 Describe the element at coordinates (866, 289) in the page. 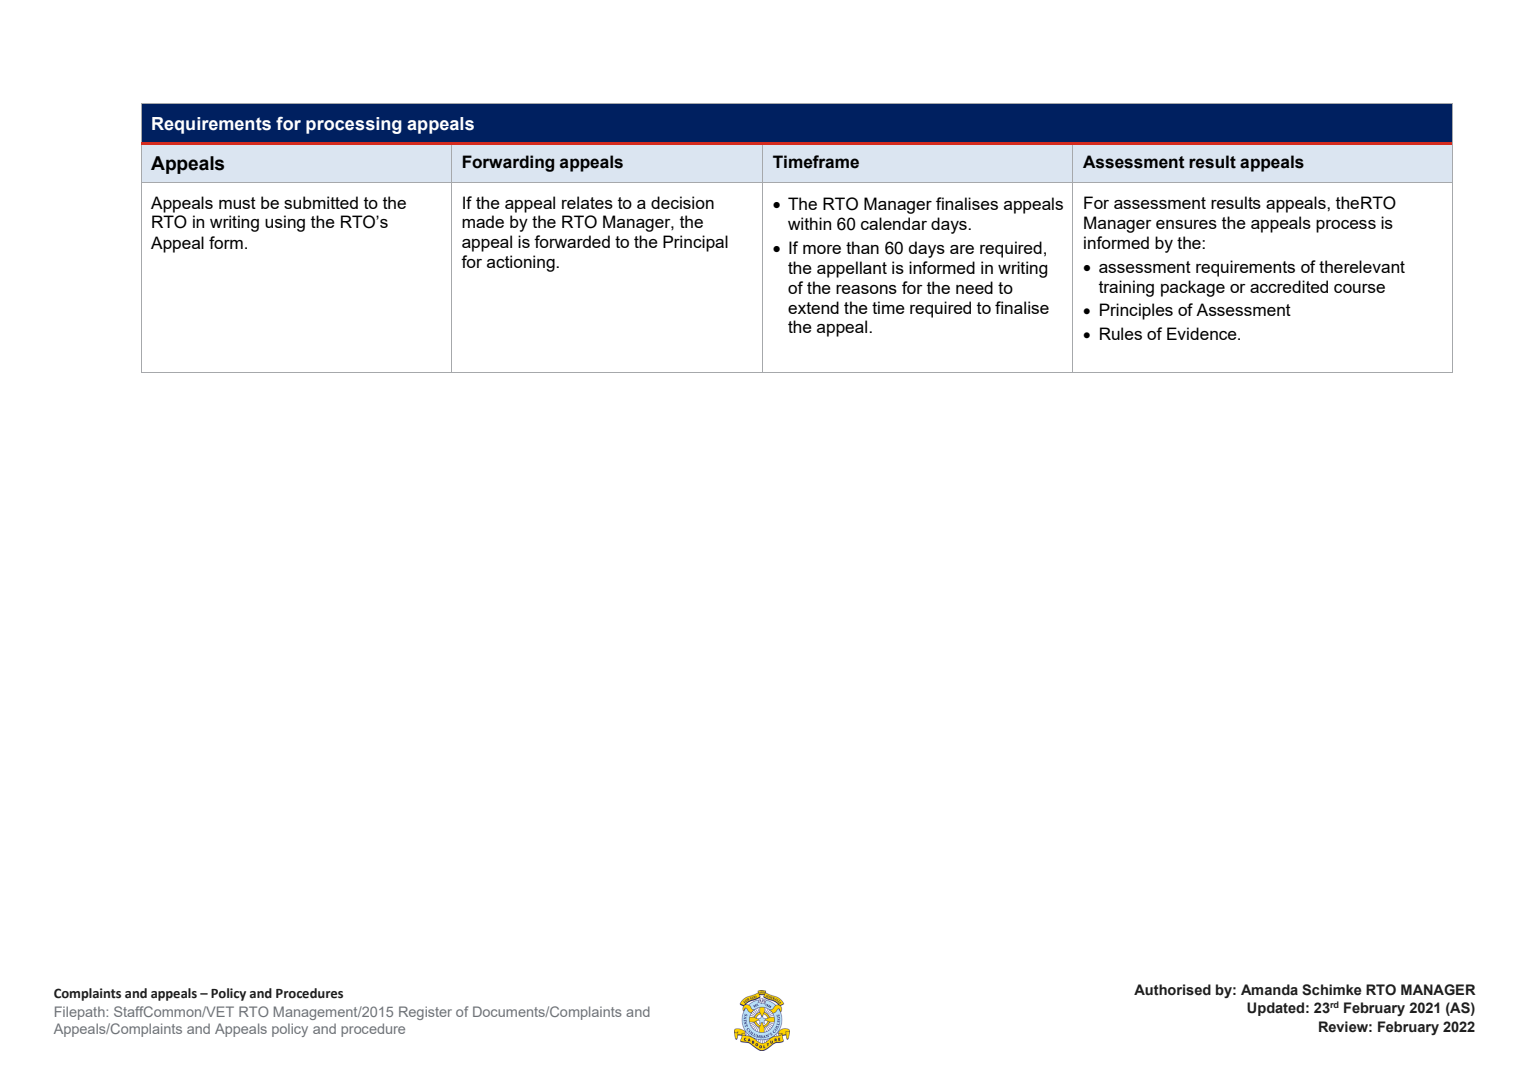

I see `reasons` at that location.
